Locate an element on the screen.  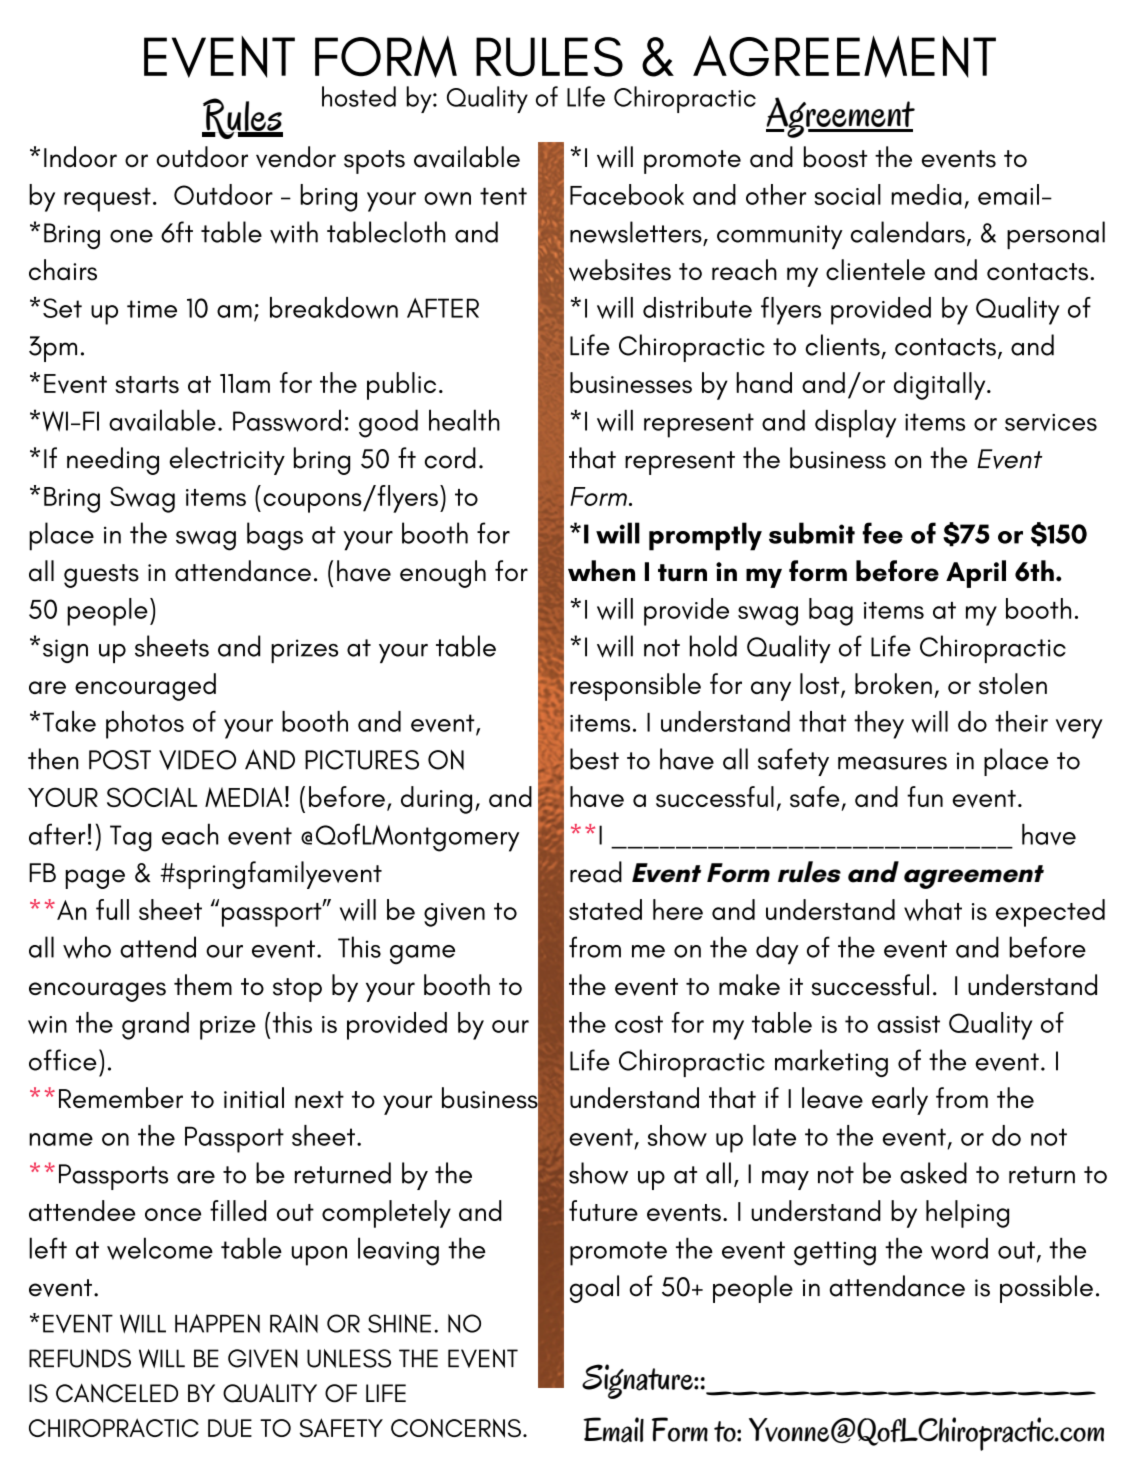
best is located at coordinates (594, 759).
